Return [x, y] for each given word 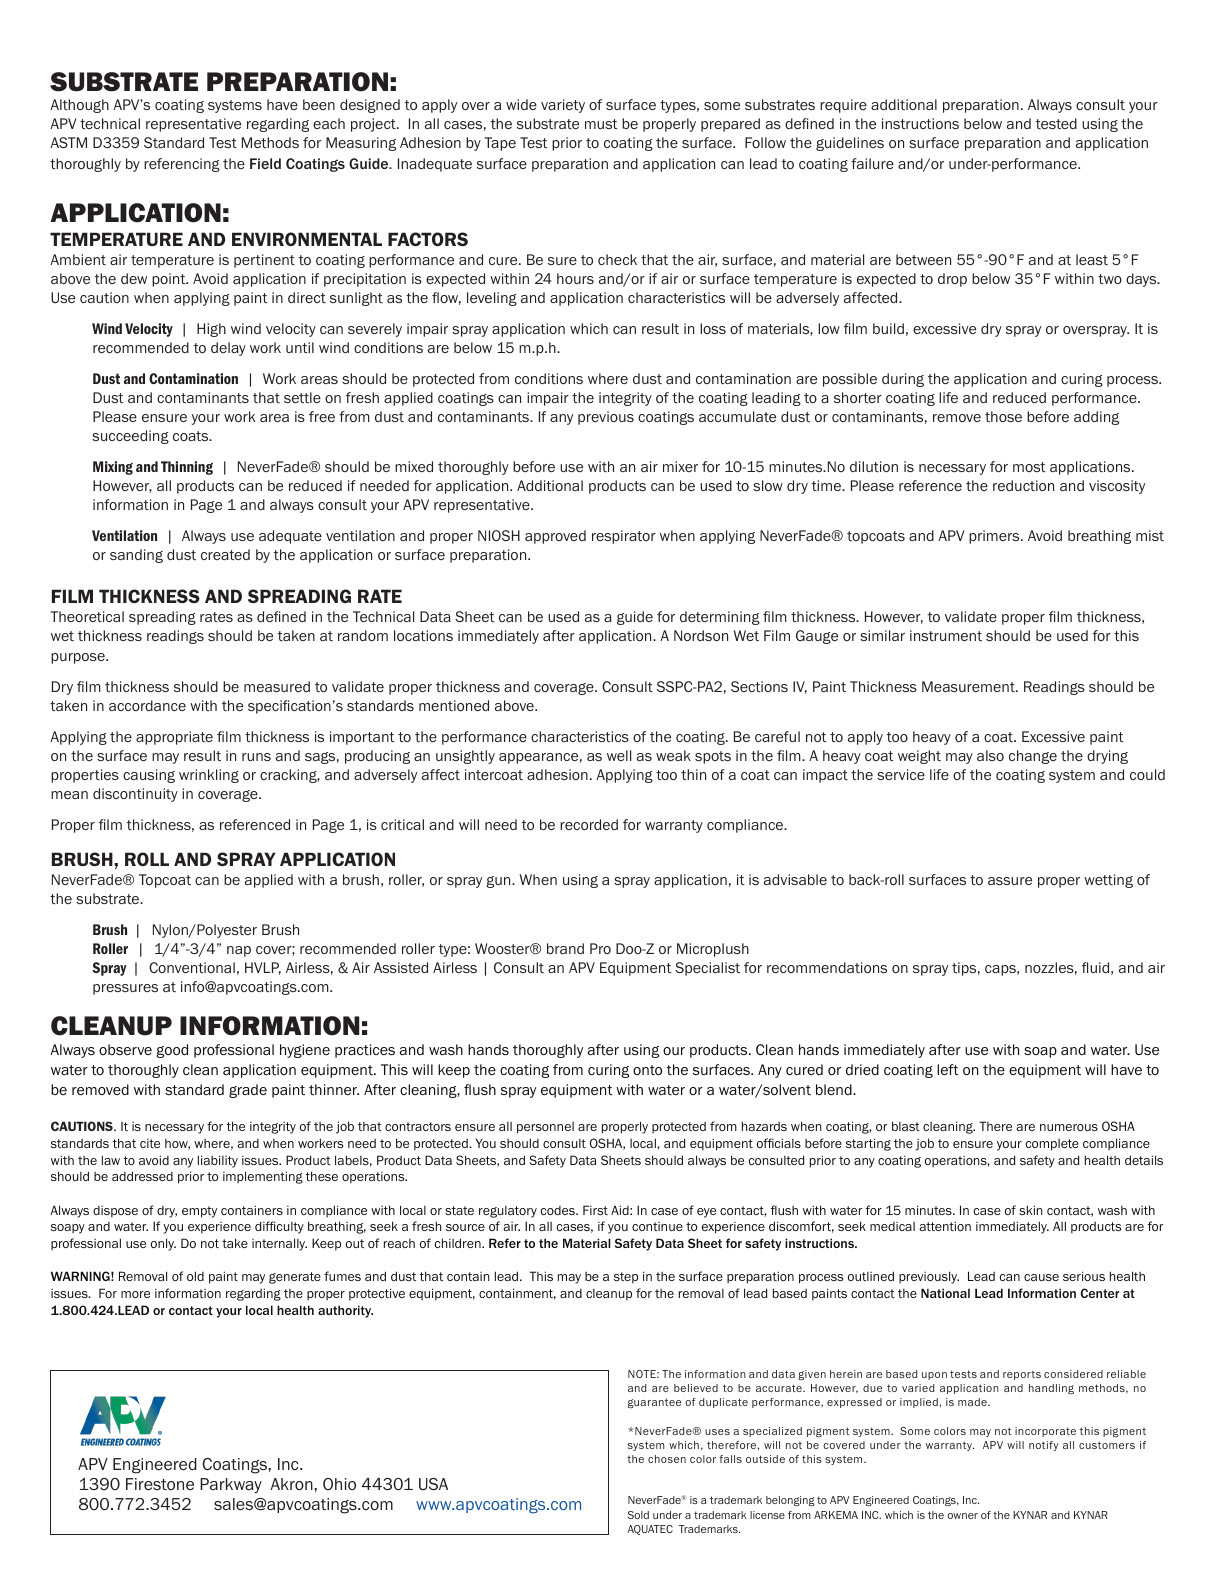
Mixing [113, 468]
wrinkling [209, 776]
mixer [680, 466]
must [601, 124]
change [1033, 757]
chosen [667, 1459]
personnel [545, 1128]
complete [1052, 1145]
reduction [1023, 485]
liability [218, 1161]
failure [872, 163]
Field [265, 163]
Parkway [231, 1485]
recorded [589, 824]
